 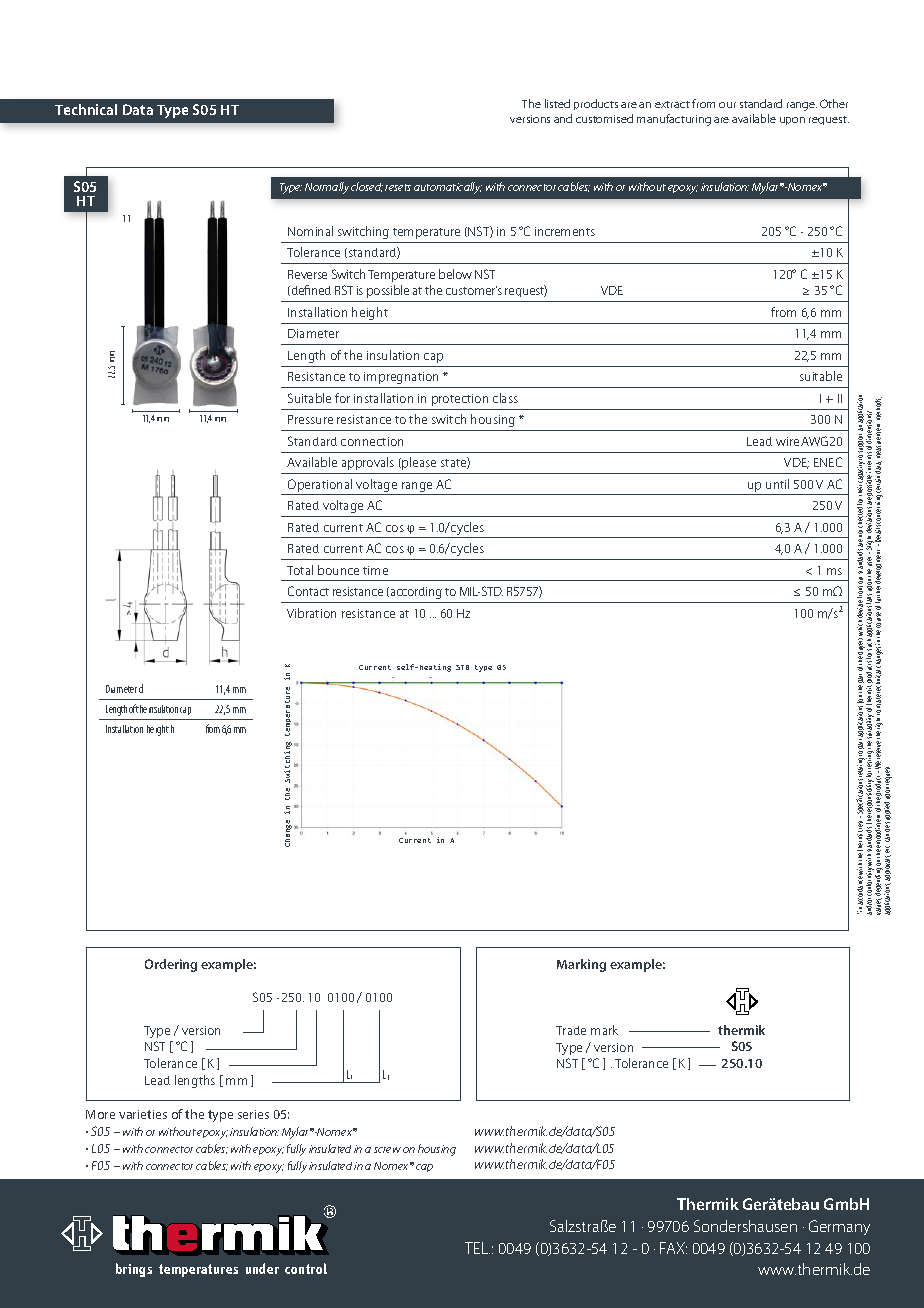 What do you see at coordinates (674, 120) in the page?
I see `manufacturing` at bounding box center [674, 120].
